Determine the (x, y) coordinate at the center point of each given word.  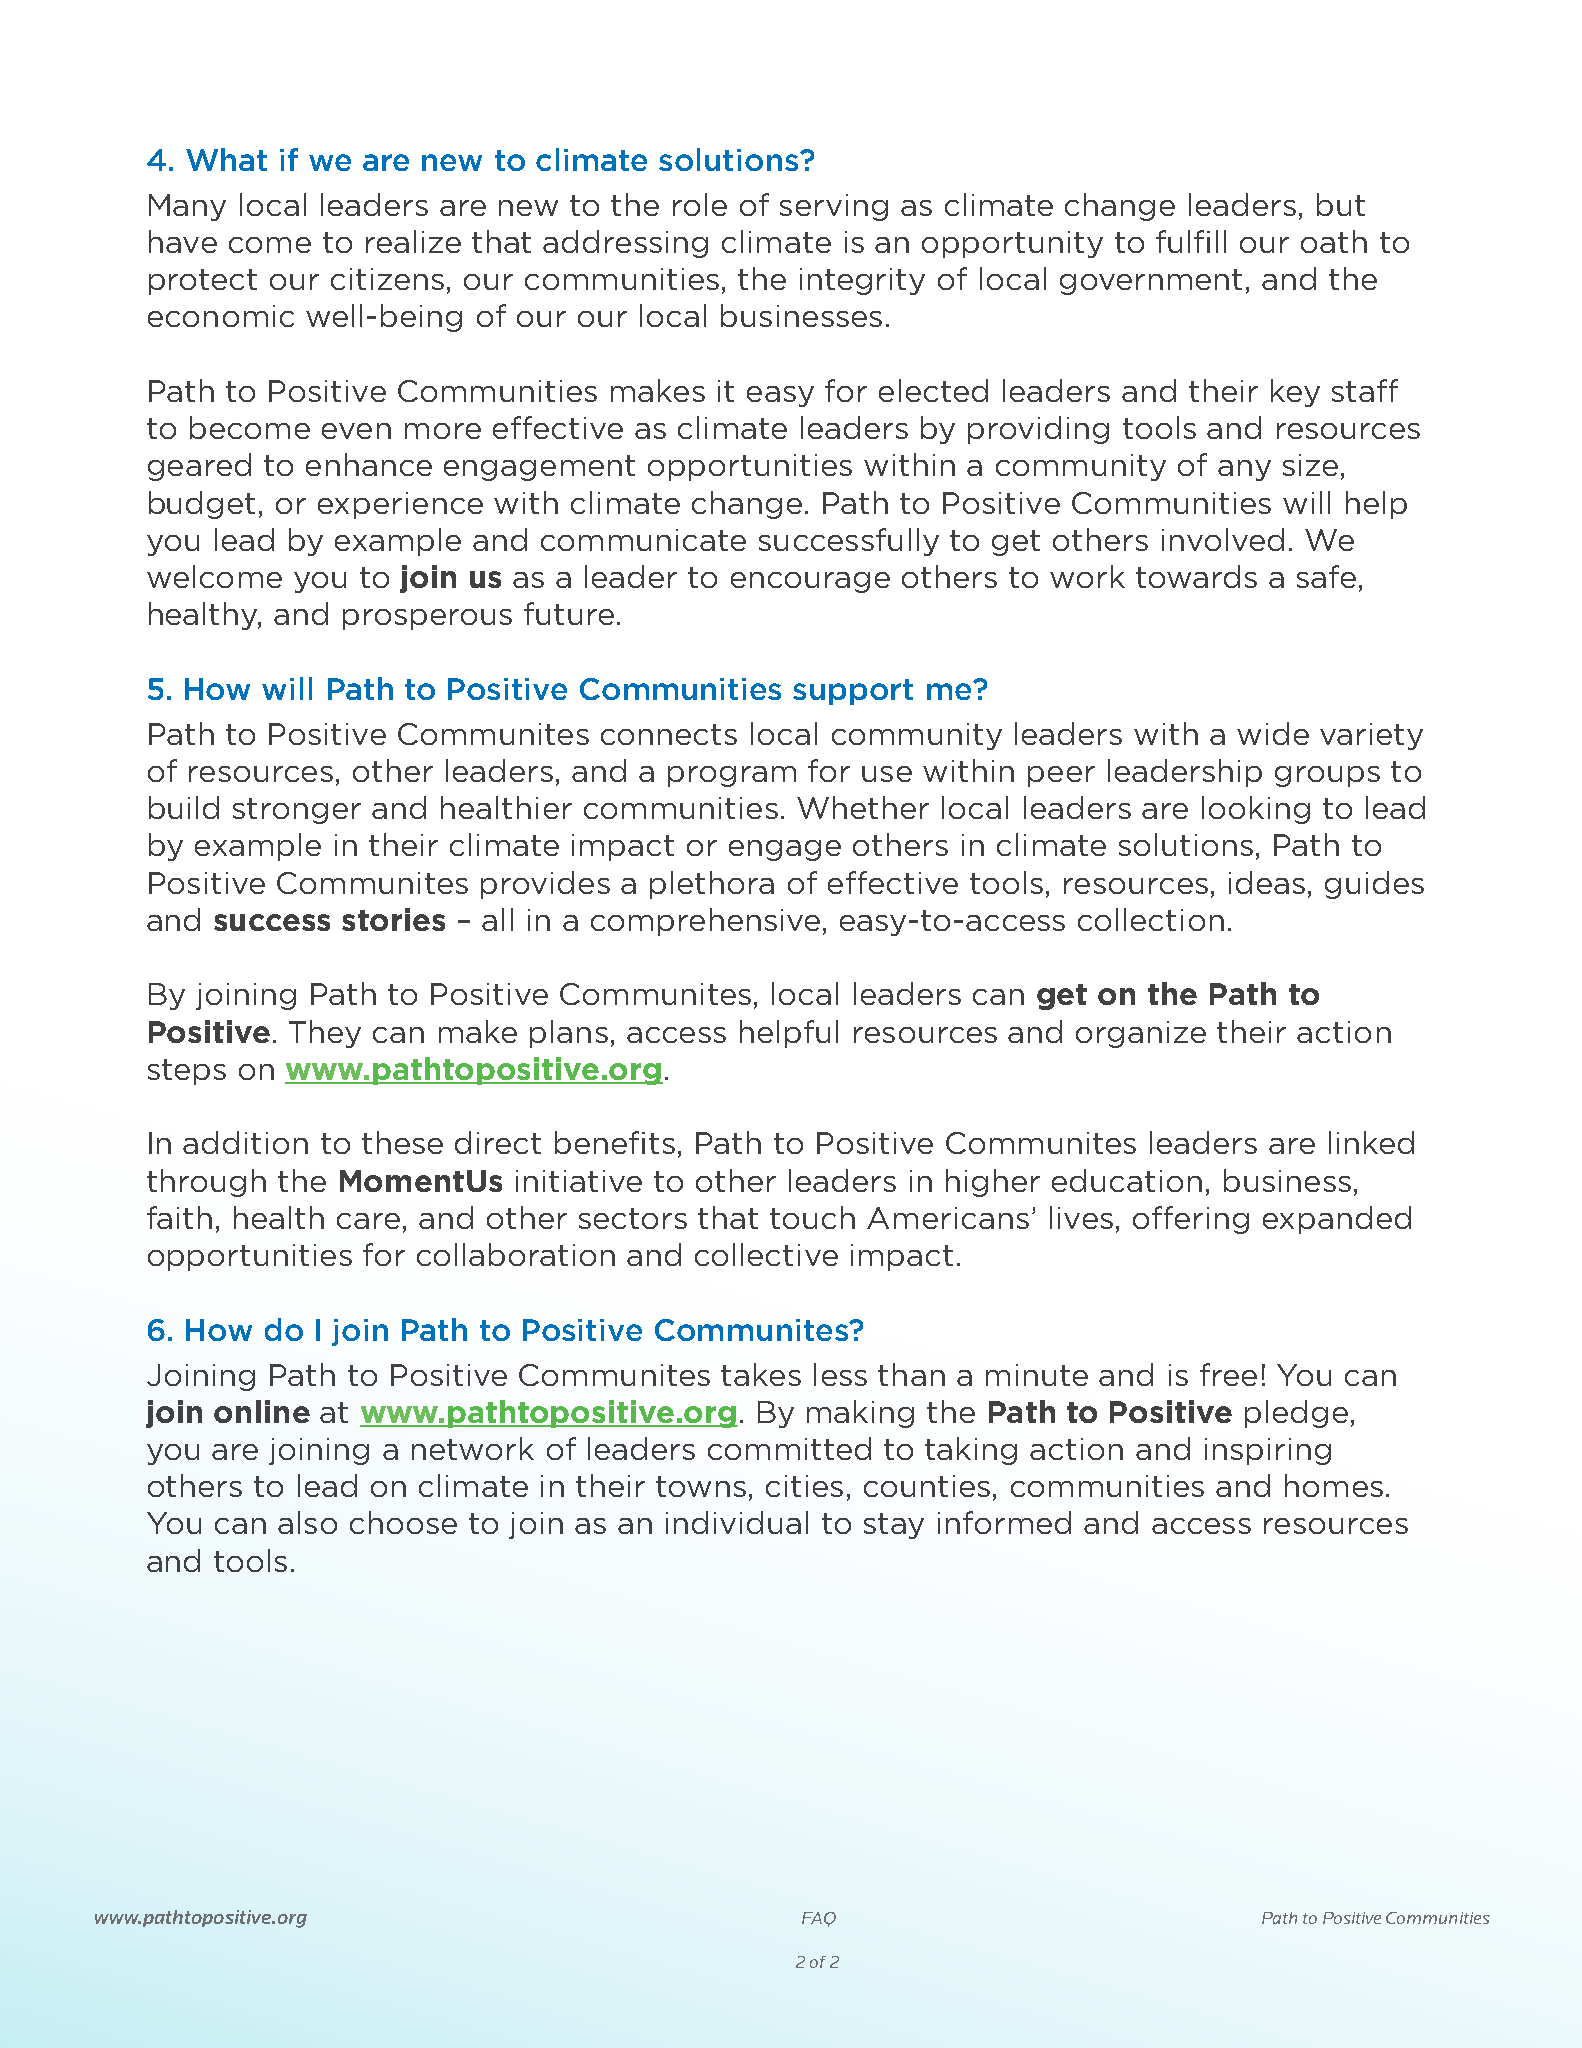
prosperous (427, 619)
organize (1141, 1034)
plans (569, 1034)
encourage (810, 582)
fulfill (1191, 241)
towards (1196, 576)
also (307, 1522)
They (325, 1034)
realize (413, 241)
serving (834, 207)
